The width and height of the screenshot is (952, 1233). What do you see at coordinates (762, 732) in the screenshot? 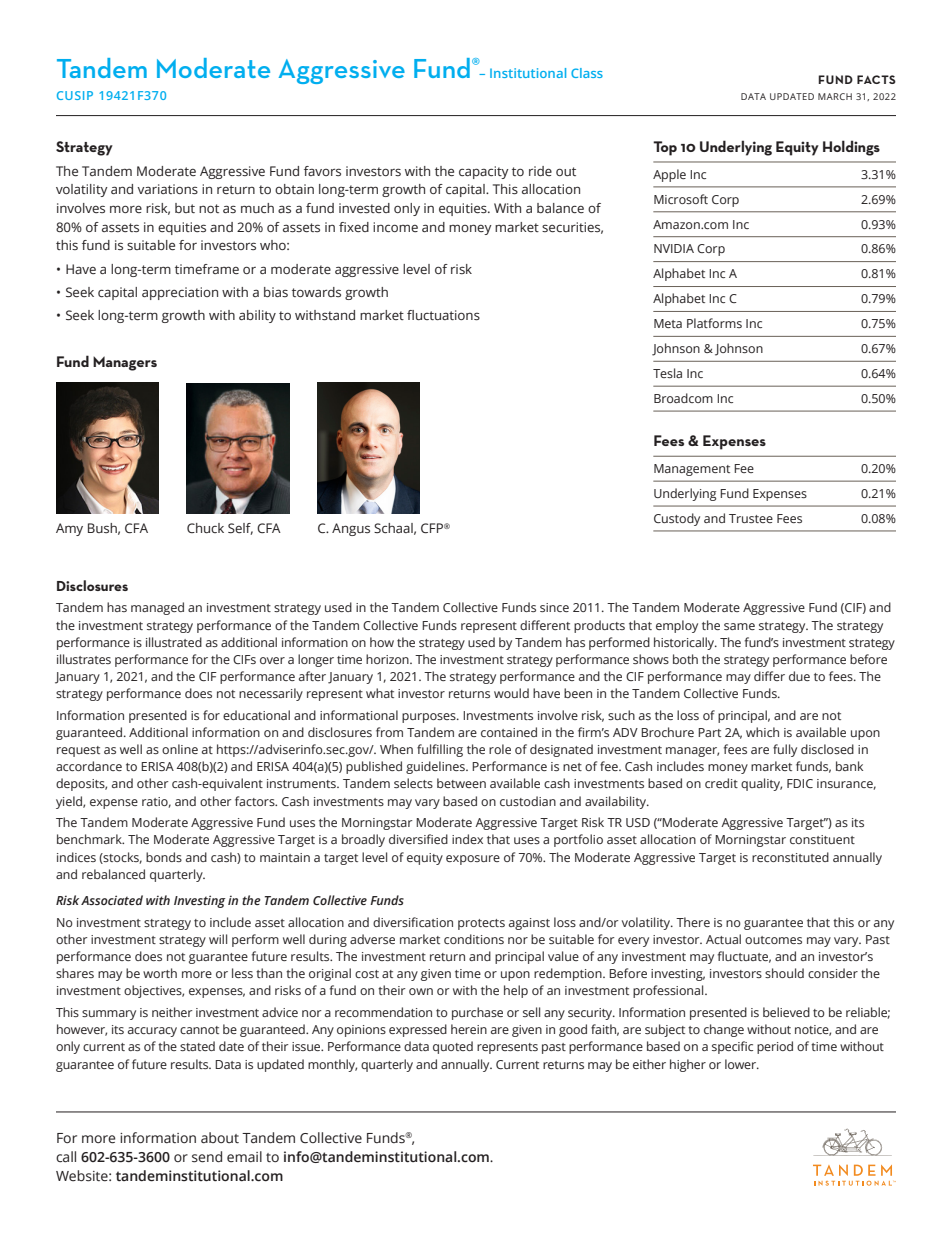
I see `which` at bounding box center [762, 732].
